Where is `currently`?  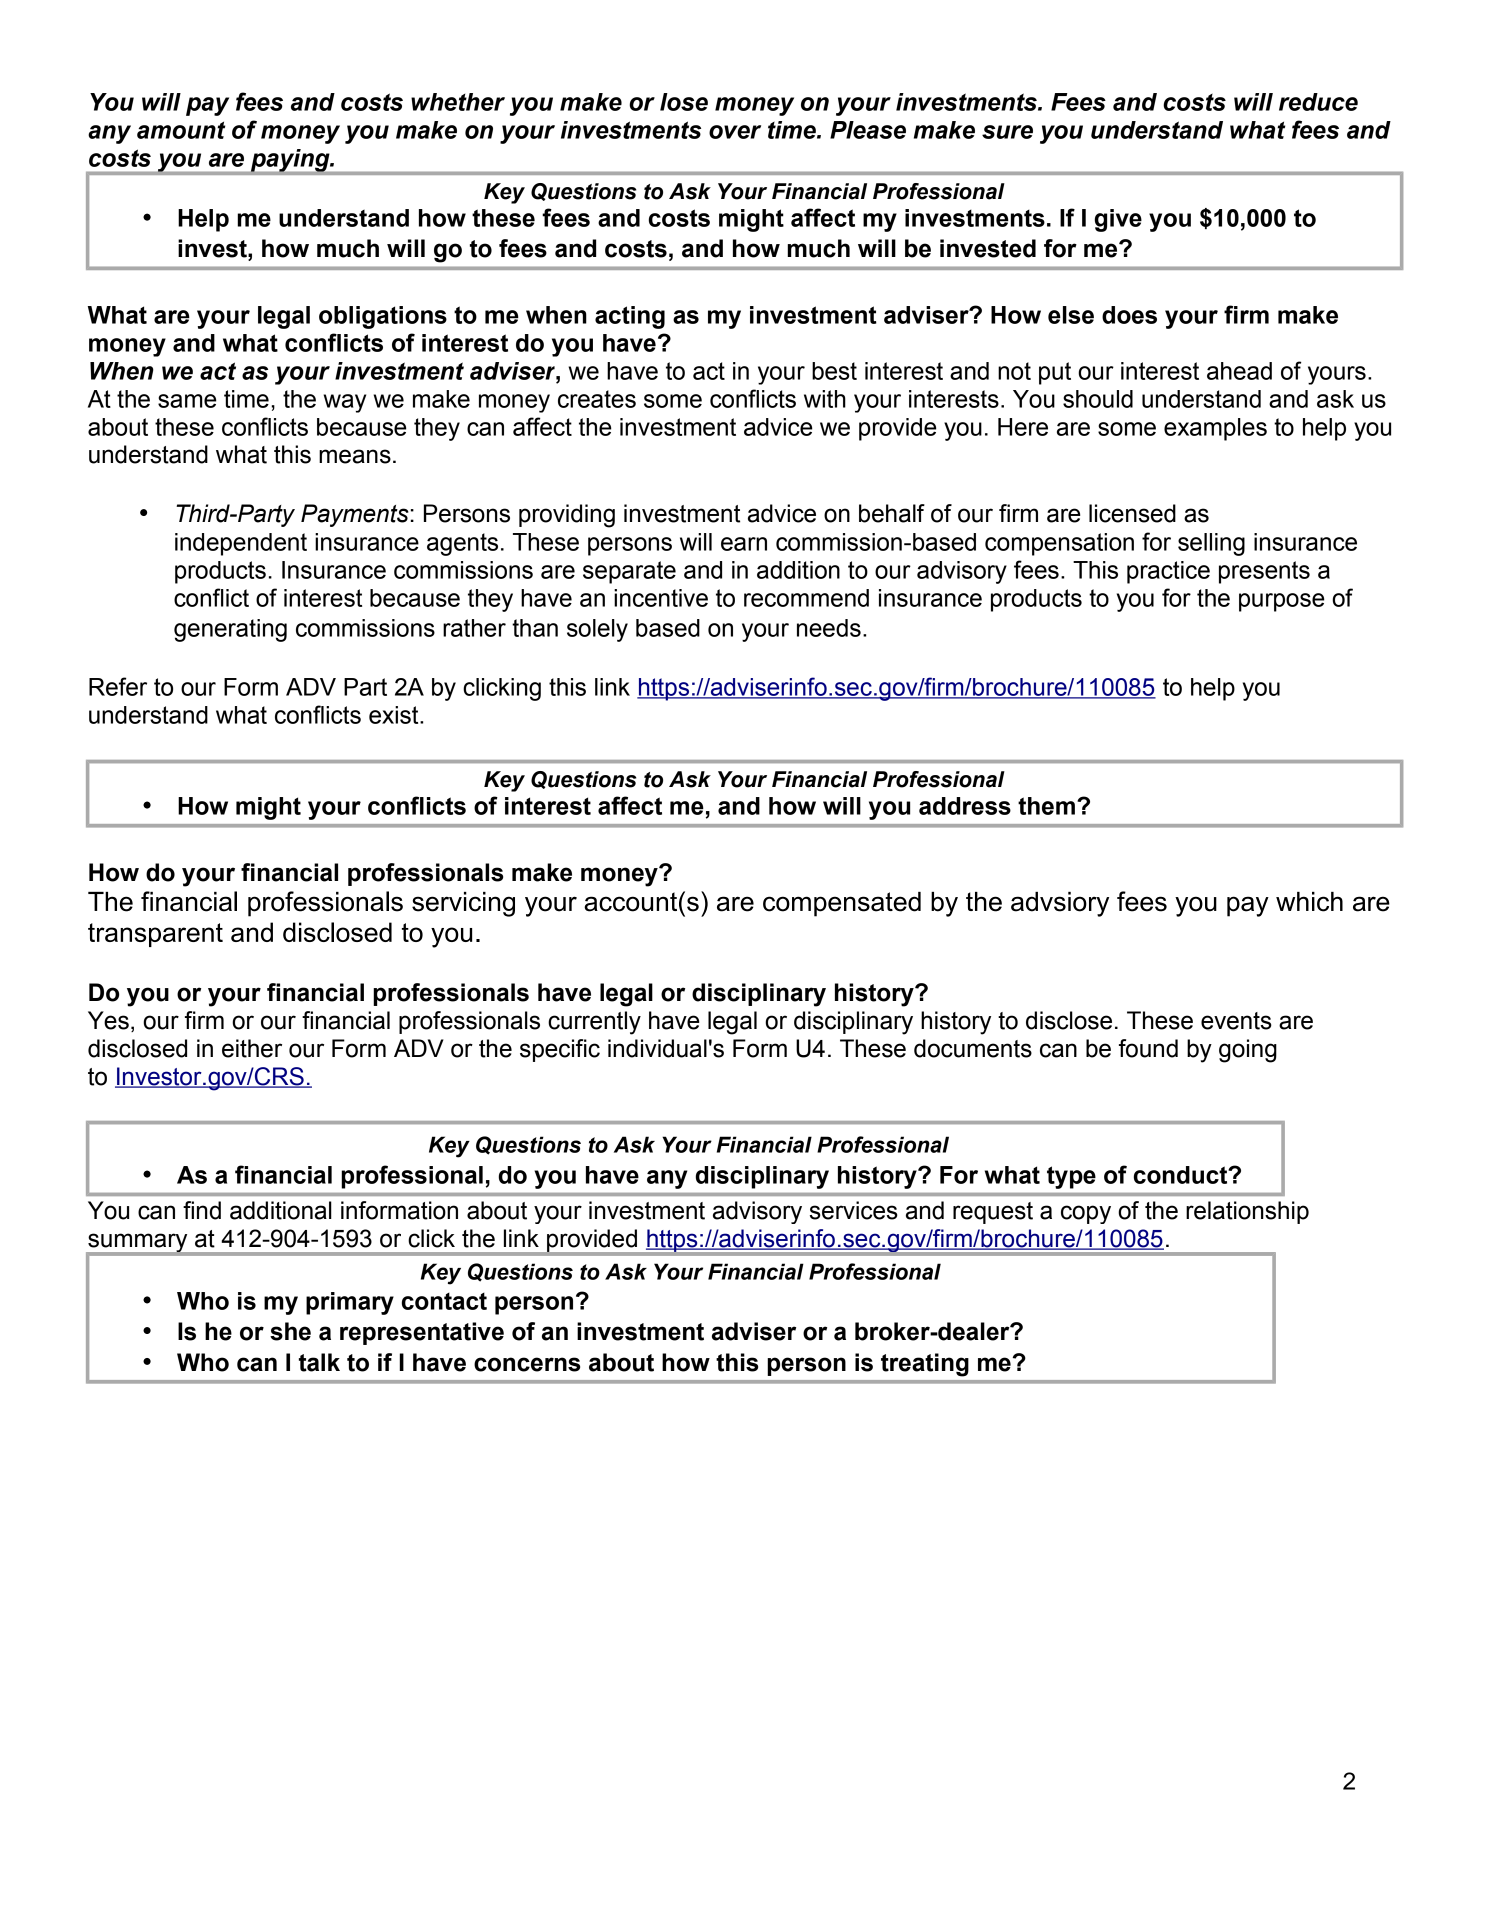 currently is located at coordinates (594, 1023).
